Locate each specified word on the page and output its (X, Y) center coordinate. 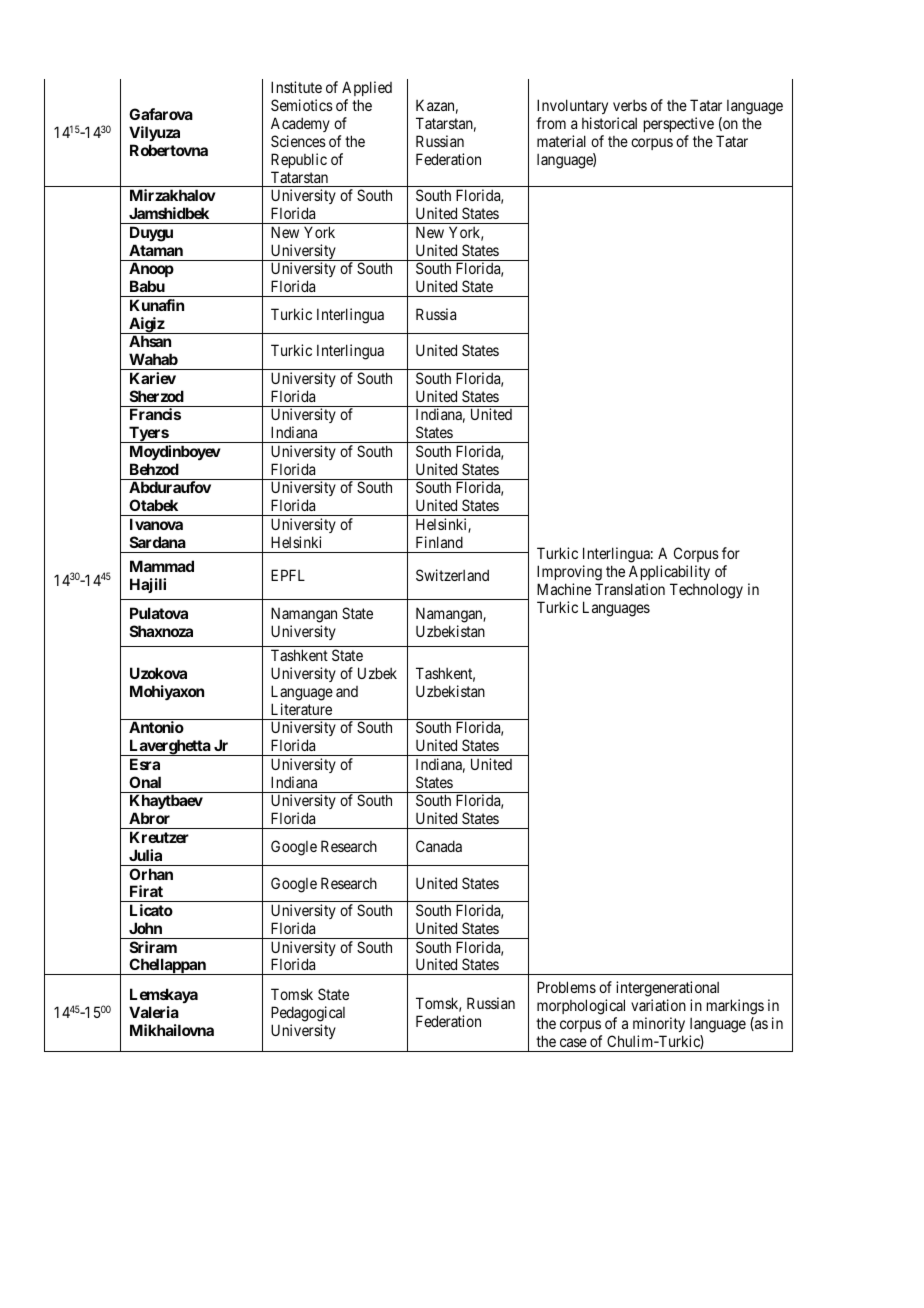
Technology (706, 591)
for (731, 553)
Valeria (154, 1012)
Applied (367, 90)
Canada (439, 846)
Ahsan (150, 341)
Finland (439, 542)
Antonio (156, 727)
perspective (679, 124)
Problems (566, 987)
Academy (300, 124)
